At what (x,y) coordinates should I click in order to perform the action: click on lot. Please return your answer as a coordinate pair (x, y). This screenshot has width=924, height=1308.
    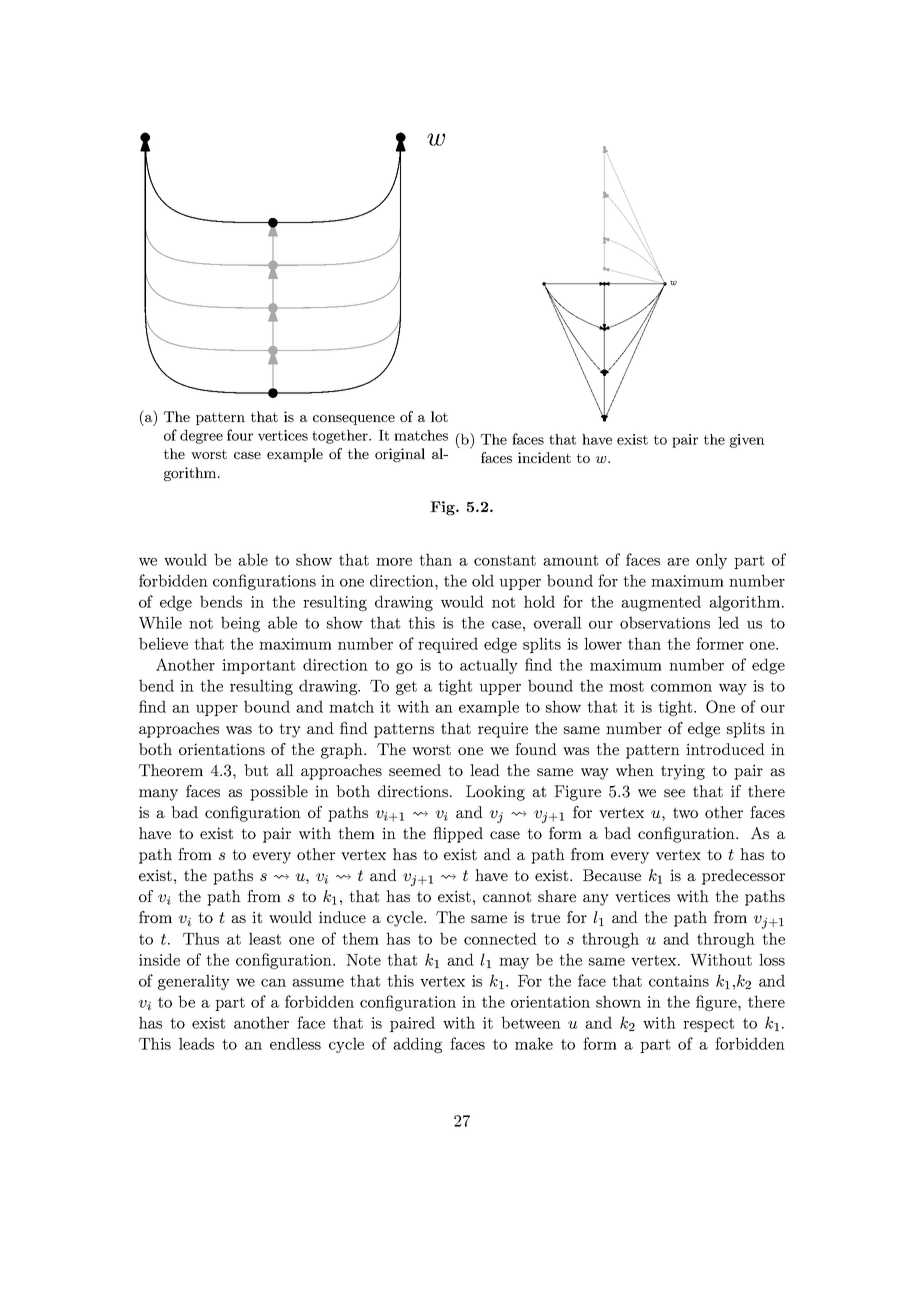
    Looking at the image, I should click on (439, 416).
